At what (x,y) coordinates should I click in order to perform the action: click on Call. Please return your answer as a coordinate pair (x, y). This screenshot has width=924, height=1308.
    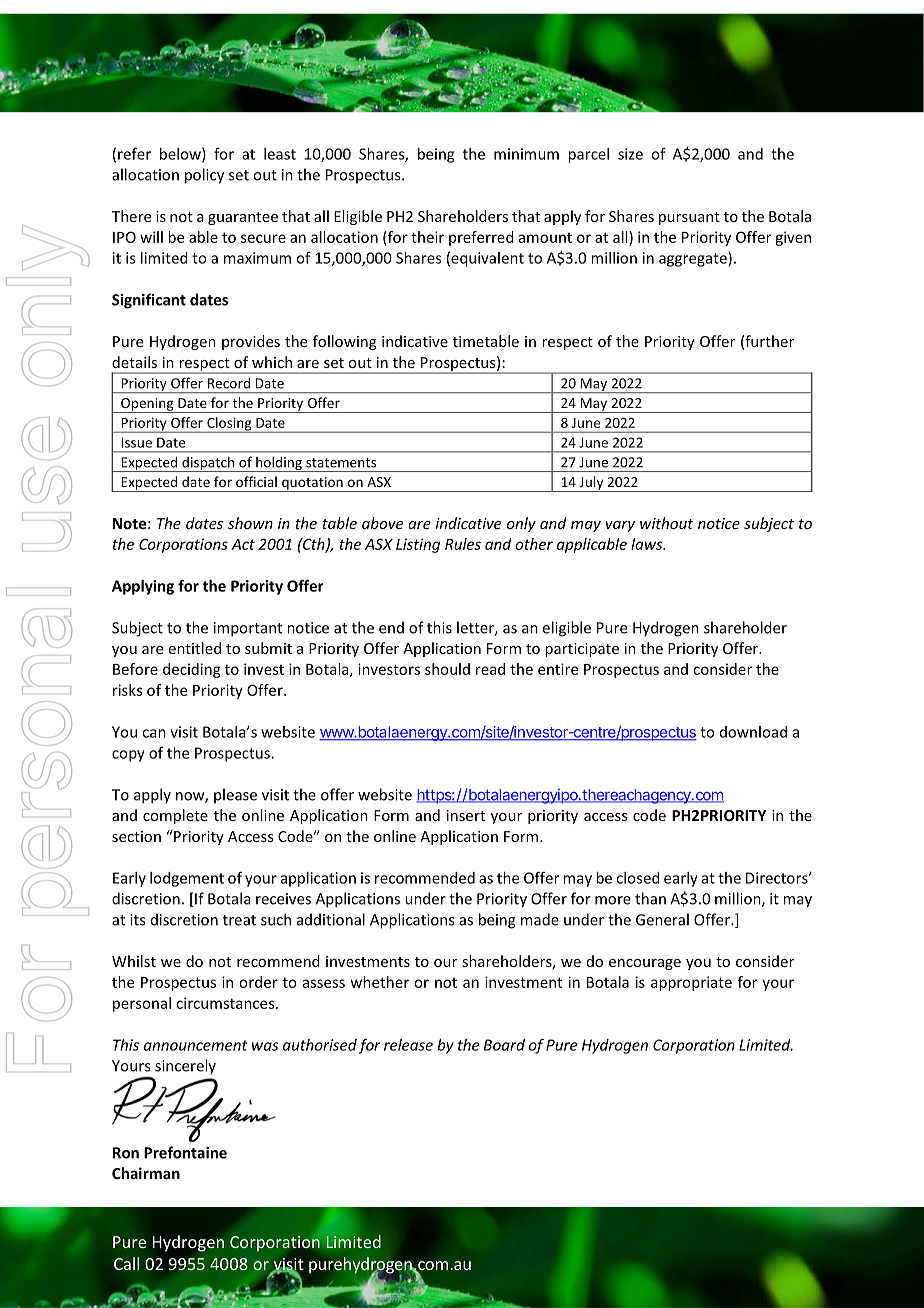
    Looking at the image, I should click on (126, 1263).
